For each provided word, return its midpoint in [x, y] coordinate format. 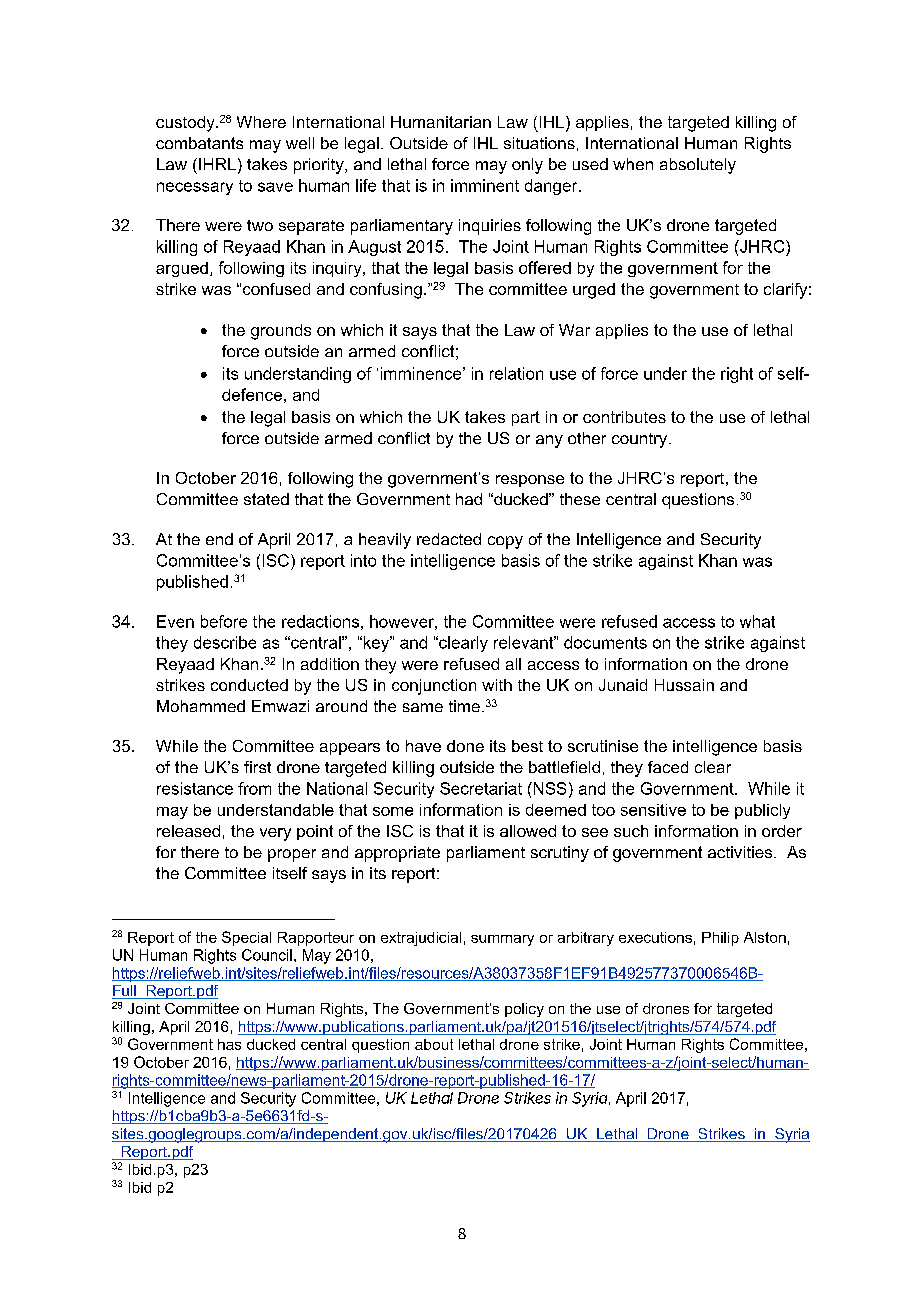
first [257, 767]
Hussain [684, 685]
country [639, 440]
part [526, 418]
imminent [485, 185]
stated [266, 499]
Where [261, 122]
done [465, 746]
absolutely [698, 166]
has [229, 1044]
